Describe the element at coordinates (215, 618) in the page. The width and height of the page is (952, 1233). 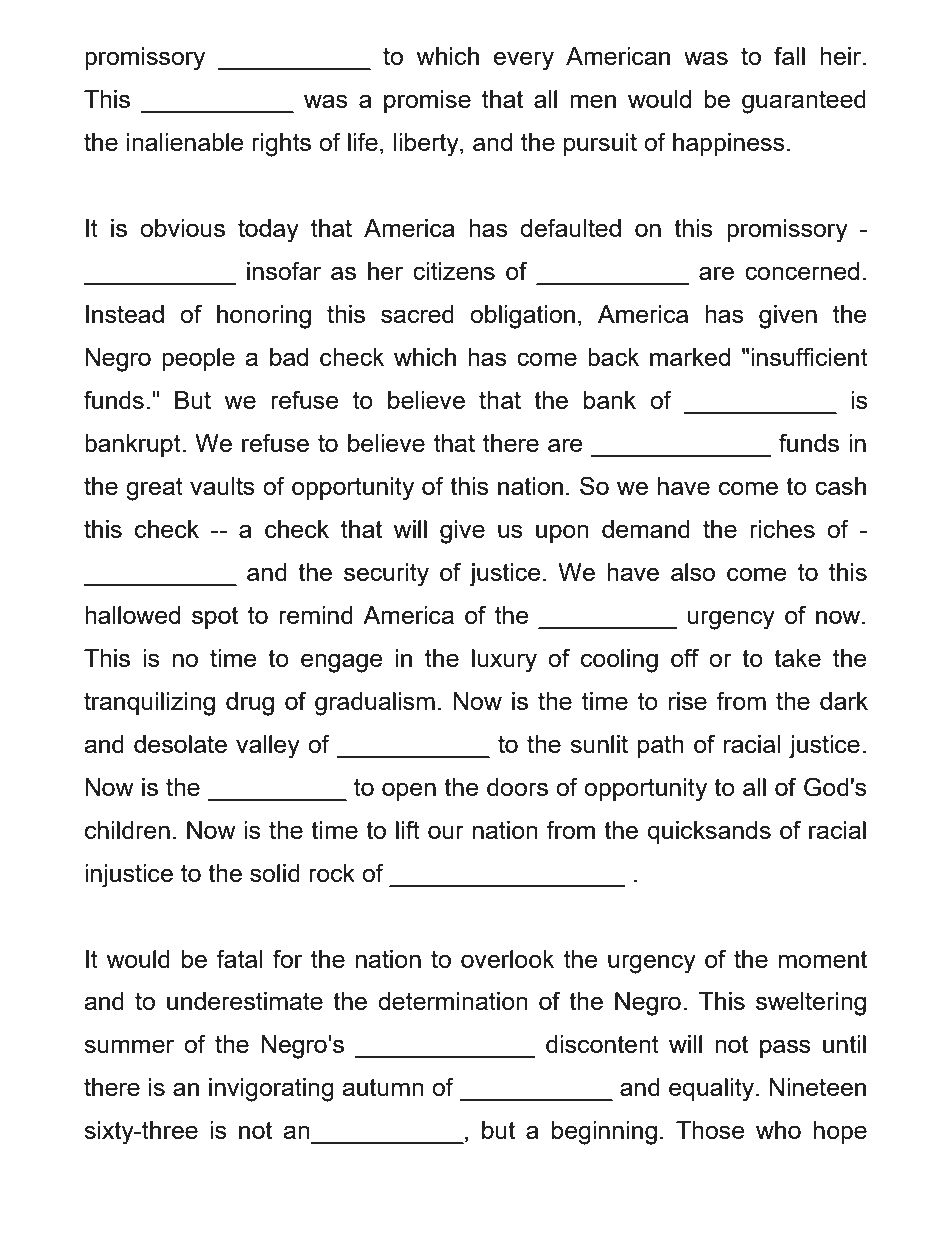
I see `spot` at that location.
